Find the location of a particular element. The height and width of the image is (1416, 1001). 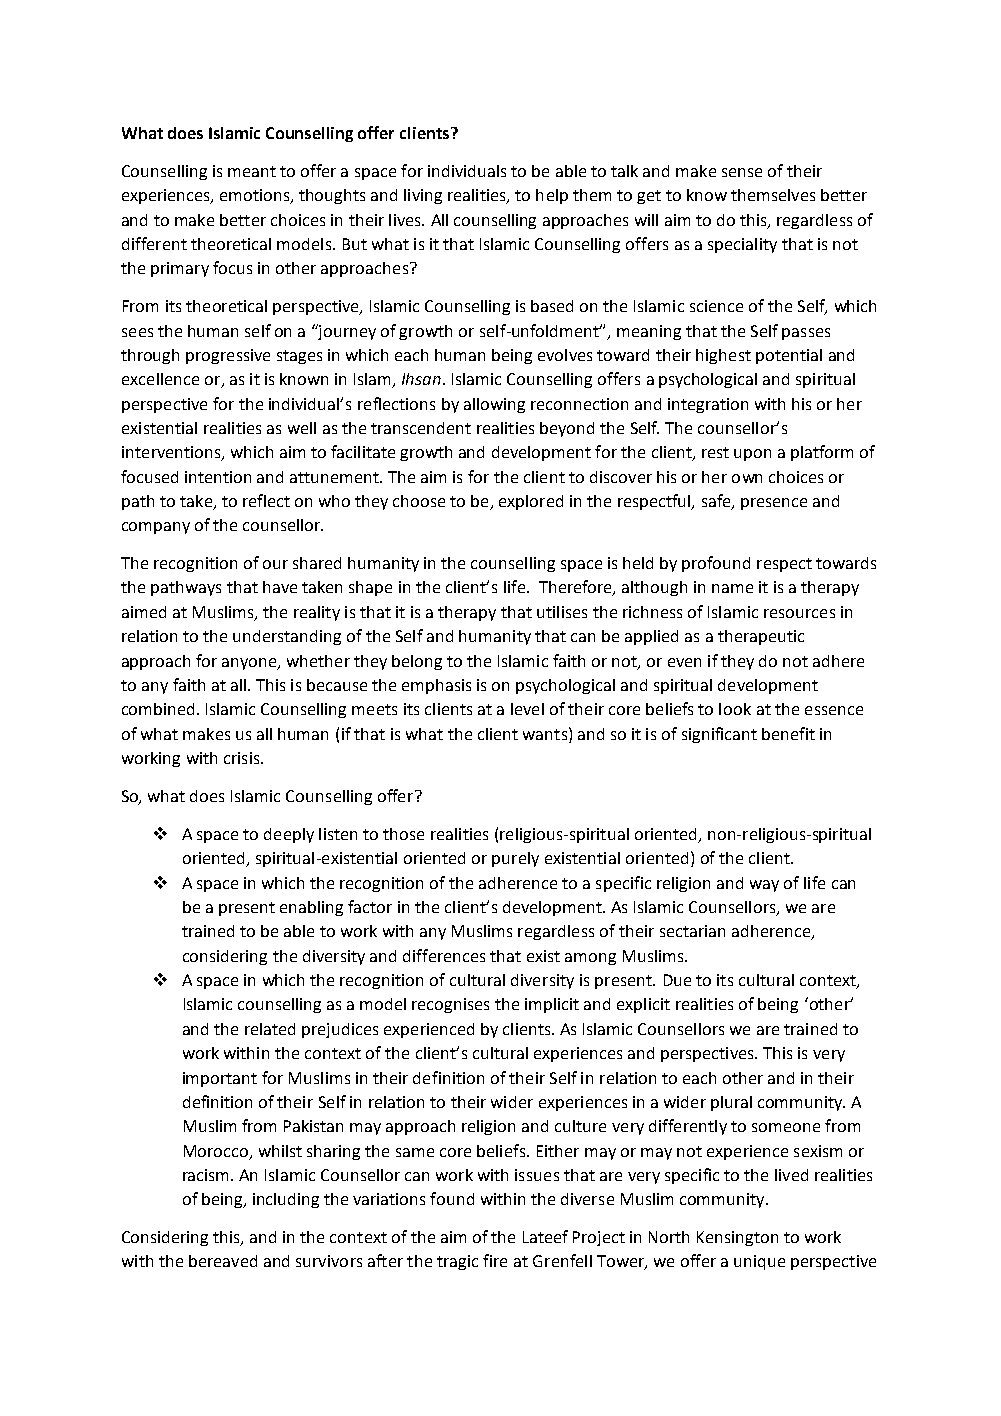

emotions is located at coordinates (256, 196).
